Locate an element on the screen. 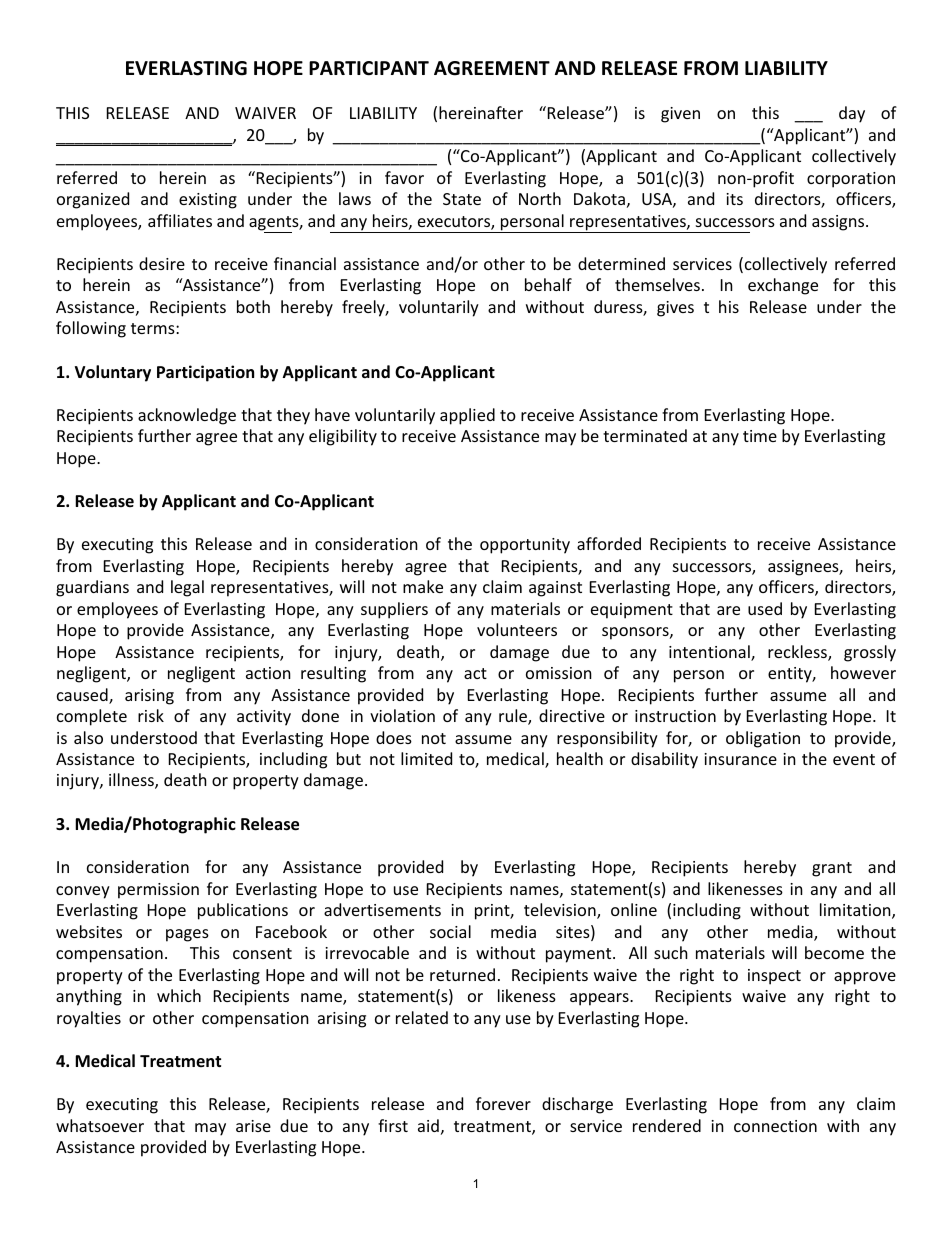 Image resolution: width=952 pixels, height=1233 pixels. connection is located at coordinates (775, 1126).
